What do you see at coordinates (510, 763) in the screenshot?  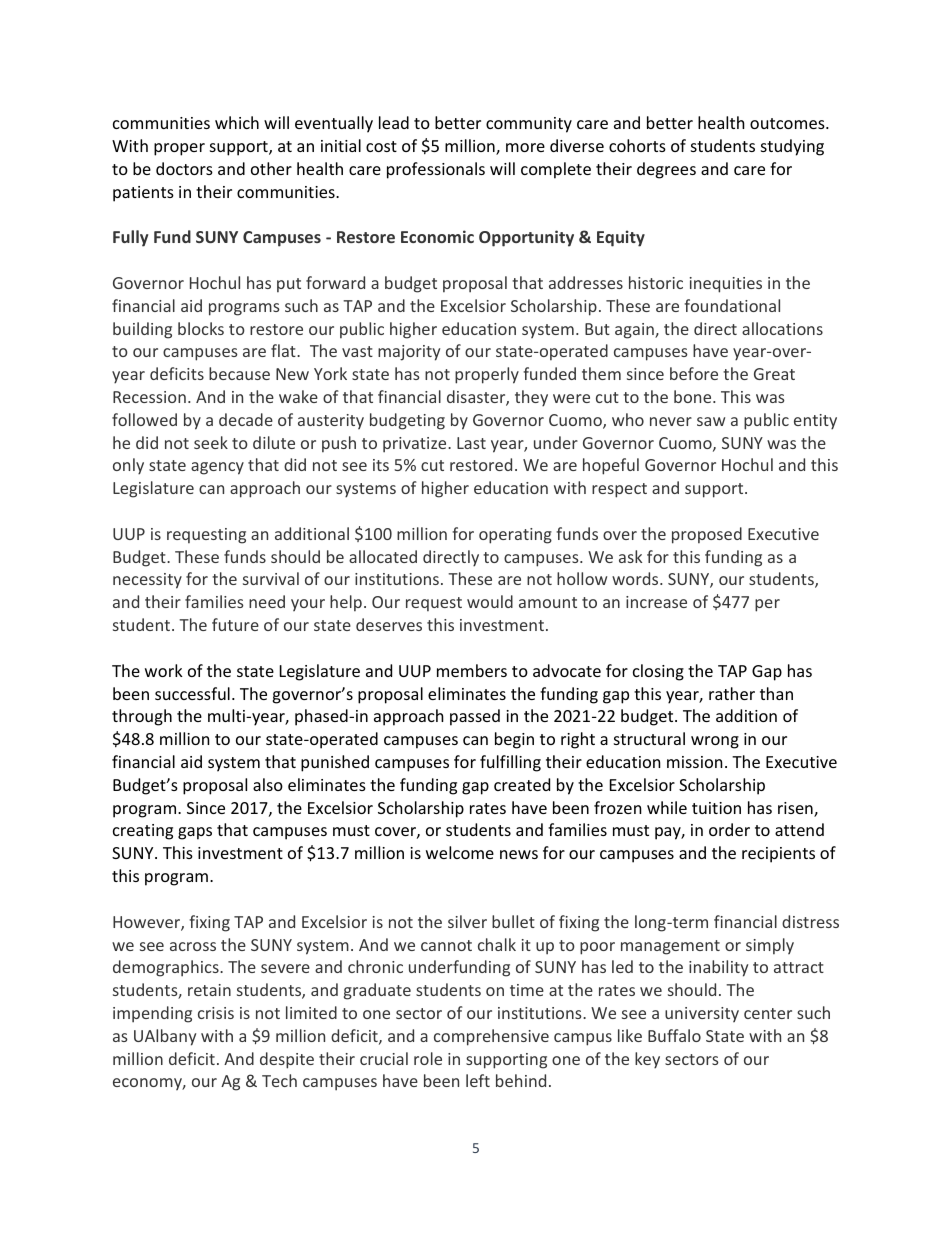 I see `fulfilling` at bounding box center [510, 763].
